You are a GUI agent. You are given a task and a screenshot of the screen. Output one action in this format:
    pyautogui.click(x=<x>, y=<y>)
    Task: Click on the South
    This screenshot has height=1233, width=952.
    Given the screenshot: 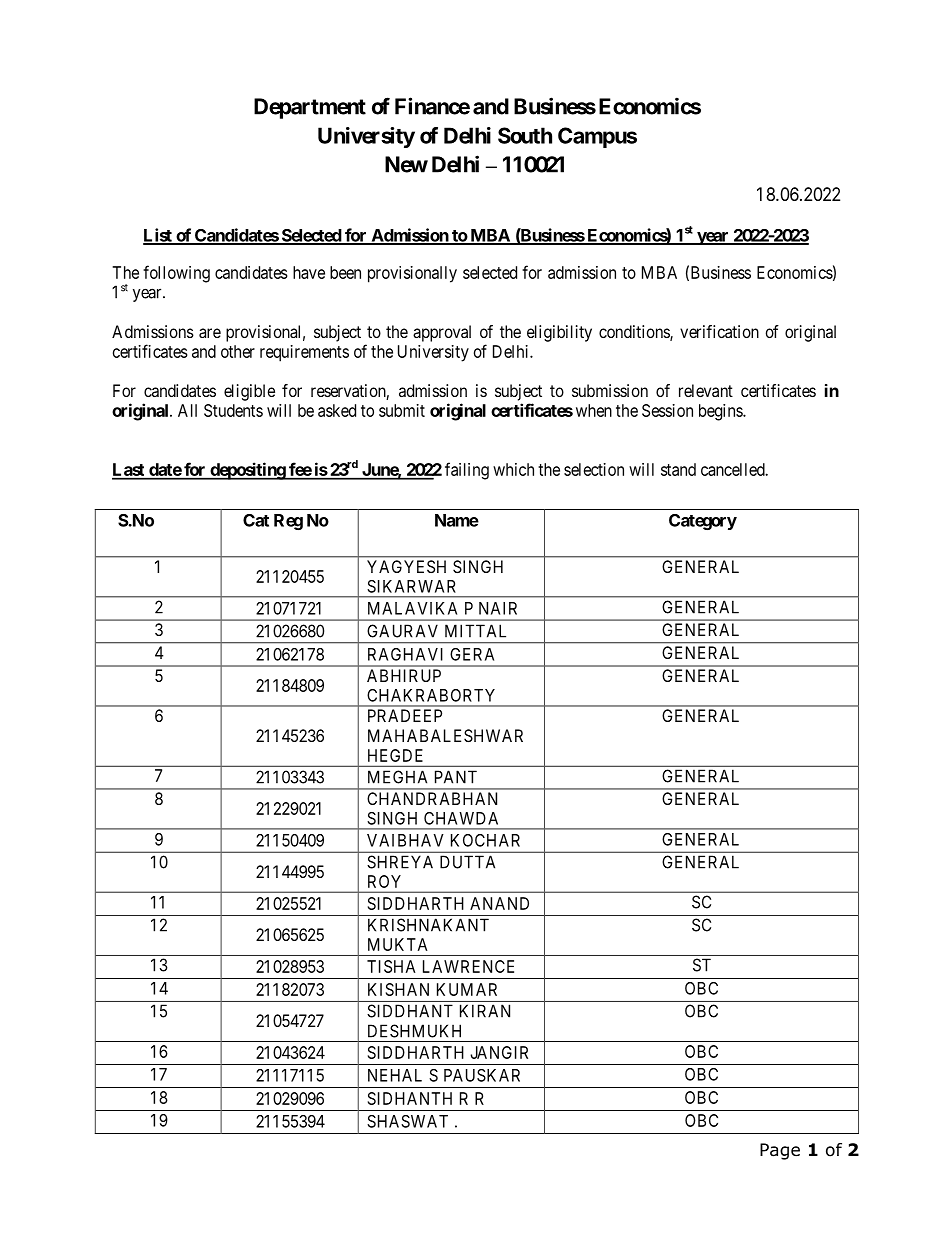 What is the action you would take?
    pyautogui.click(x=525, y=135)
